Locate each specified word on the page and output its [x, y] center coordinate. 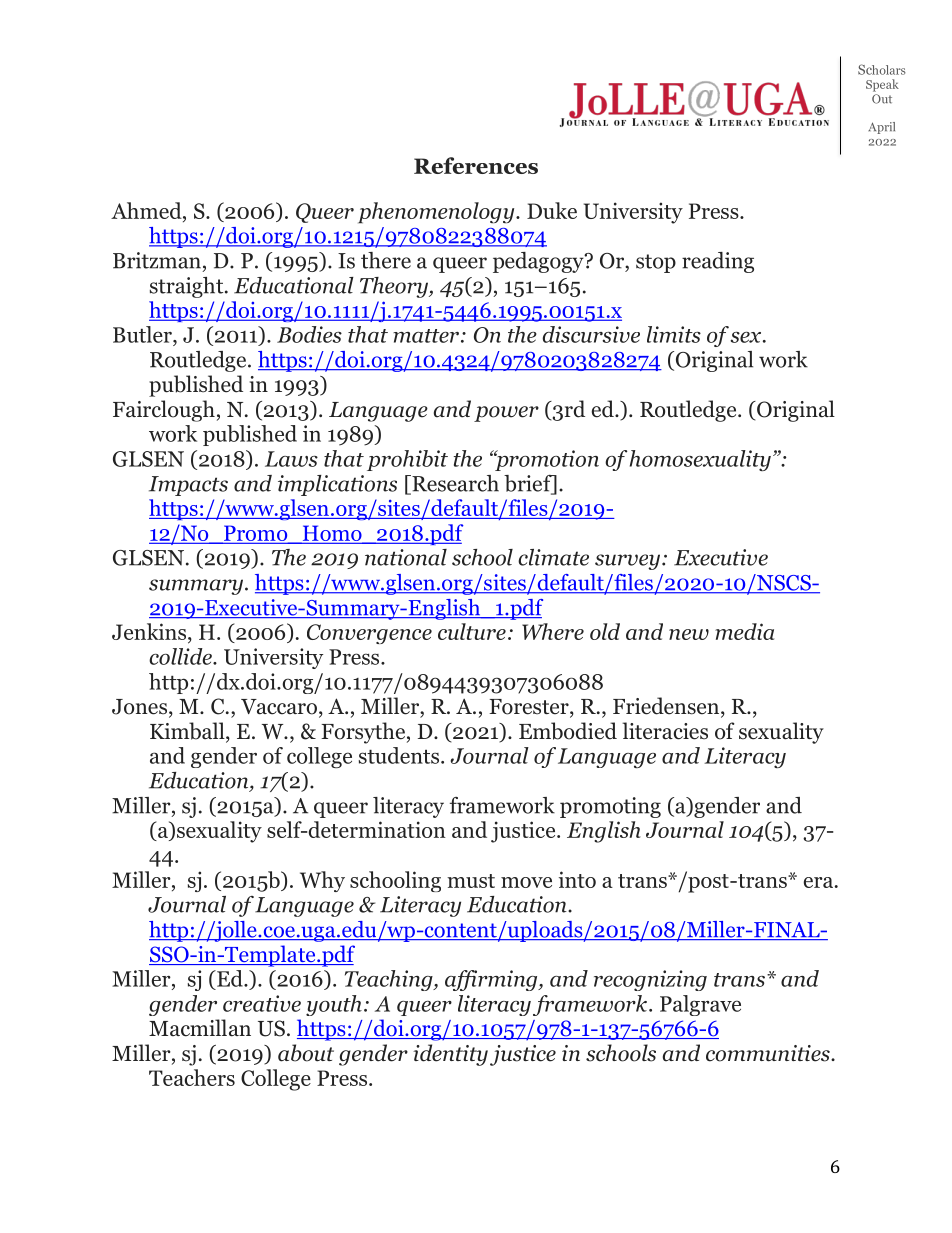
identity [450, 1055]
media [744, 631]
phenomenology [437, 213]
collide [181, 656]
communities [769, 1053]
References [476, 165]
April [881, 128]
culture [472, 631]
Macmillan [200, 1028]
